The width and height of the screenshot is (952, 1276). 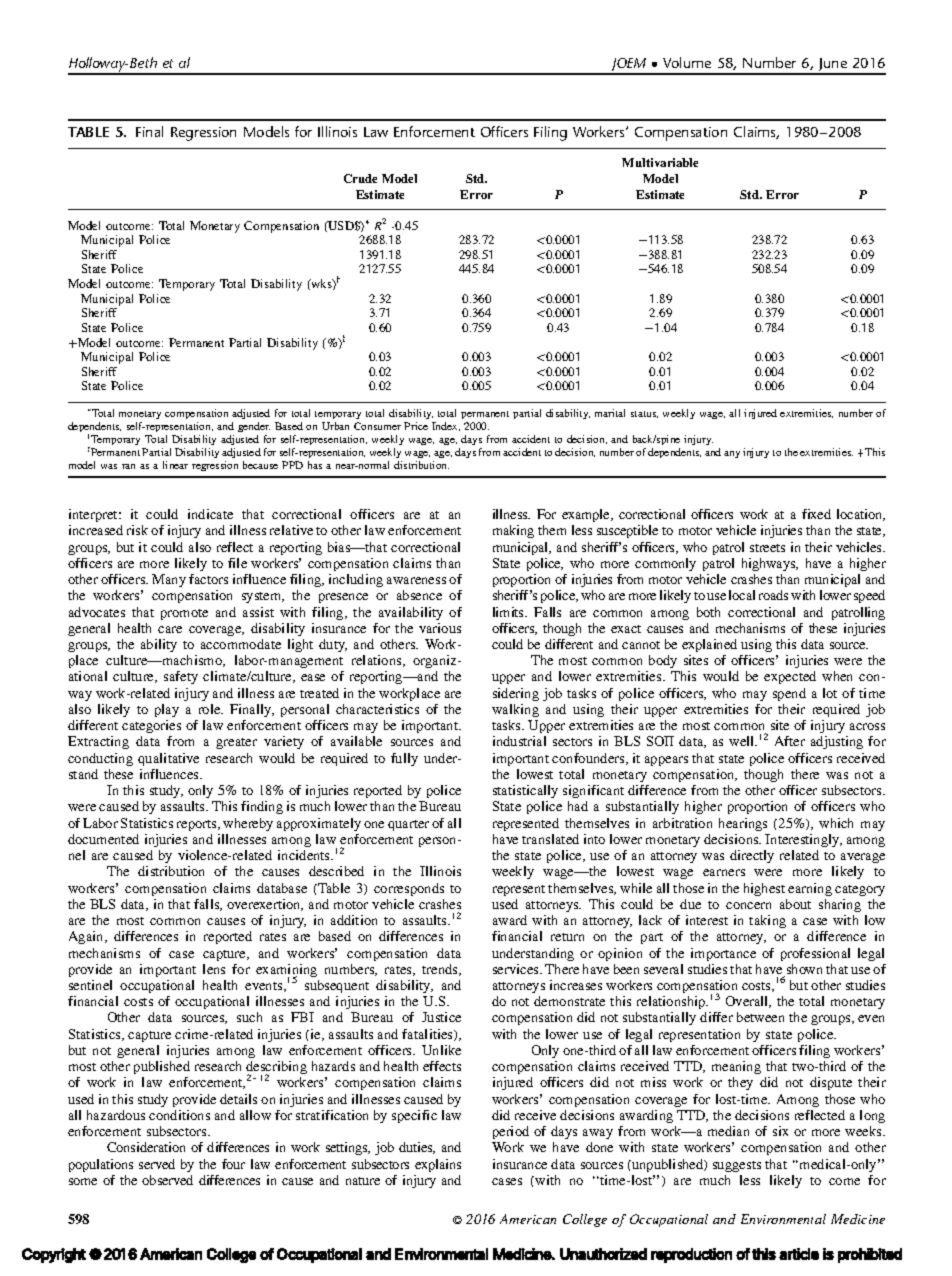 I want to click on status, so click(x=644, y=414).
